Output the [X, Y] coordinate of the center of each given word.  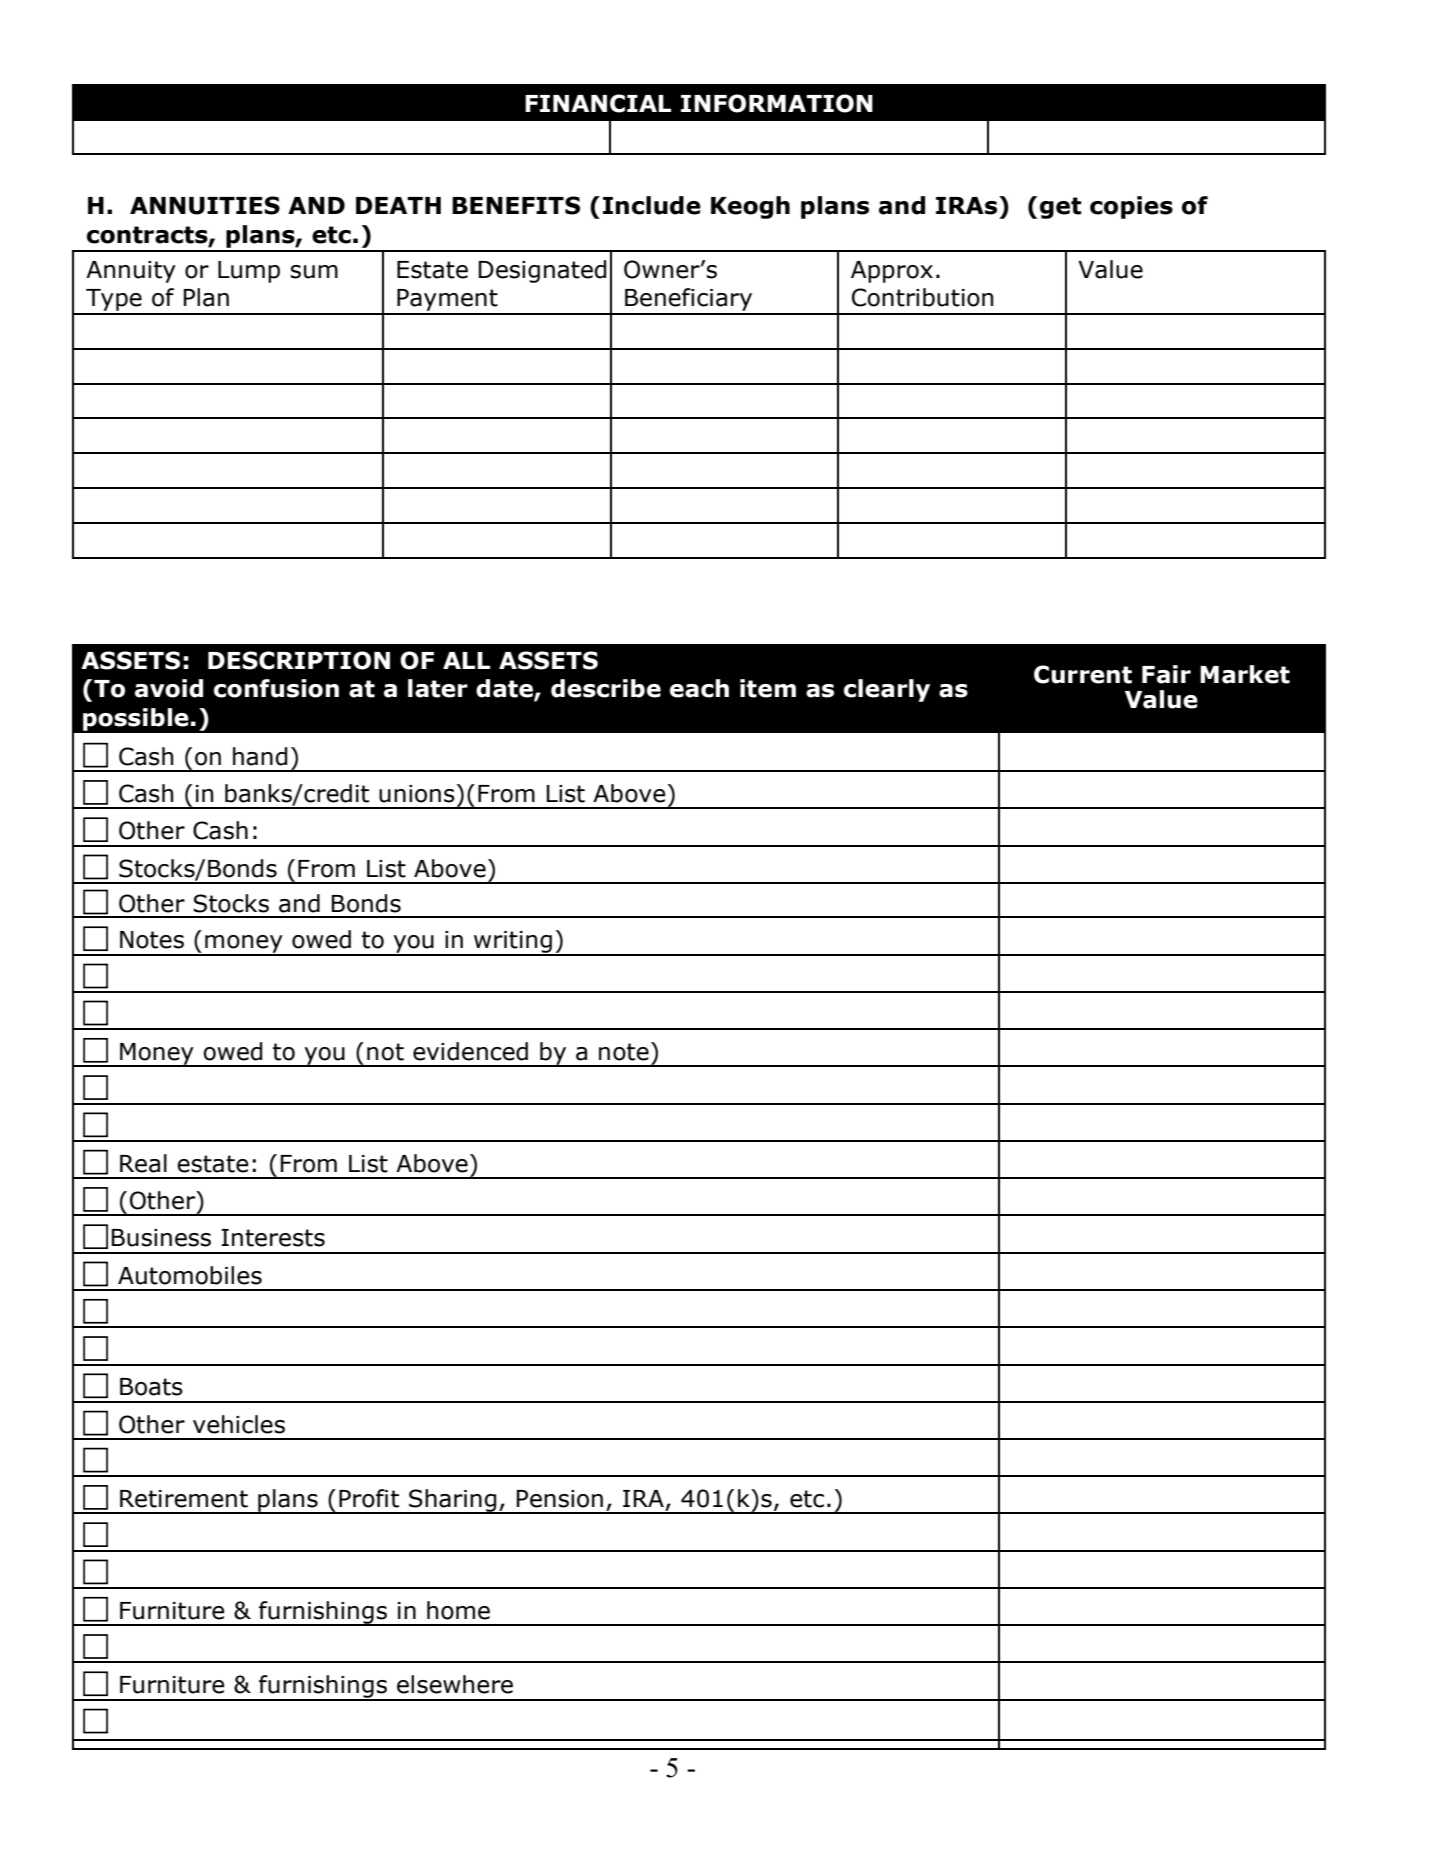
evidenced [470, 1051]
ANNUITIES [205, 205]
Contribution [922, 297]
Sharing [453, 1501]
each [699, 688]
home [458, 1610]
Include [652, 205]
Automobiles [190, 1275]
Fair [1166, 674]
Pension [560, 1499]
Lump [249, 272]
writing [513, 943]
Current [1083, 674]
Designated [542, 271]
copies [1131, 207]
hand [260, 756]
